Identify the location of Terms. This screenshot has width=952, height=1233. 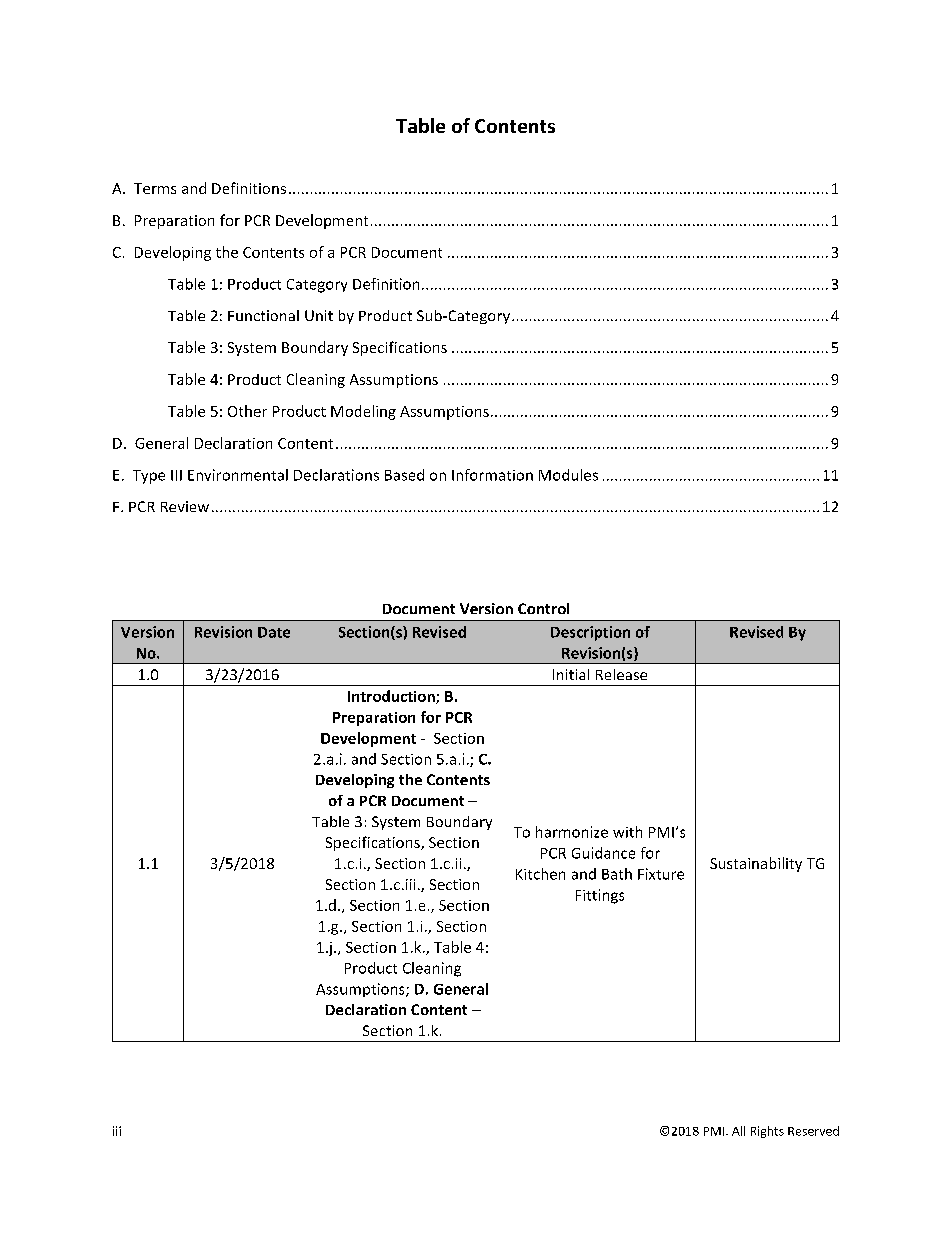
(155, 188).
